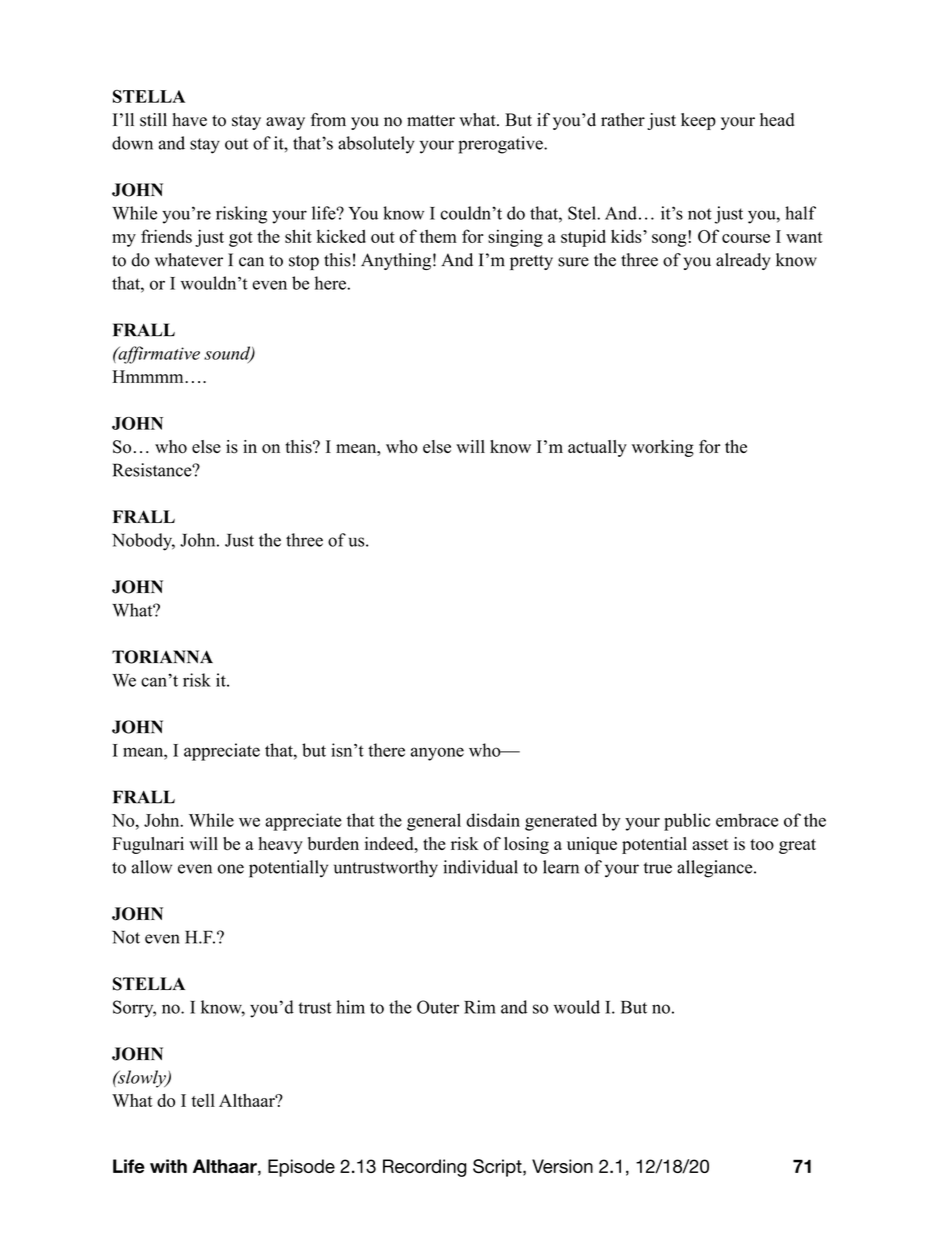  I want to click on with, so click(168, 1166).
